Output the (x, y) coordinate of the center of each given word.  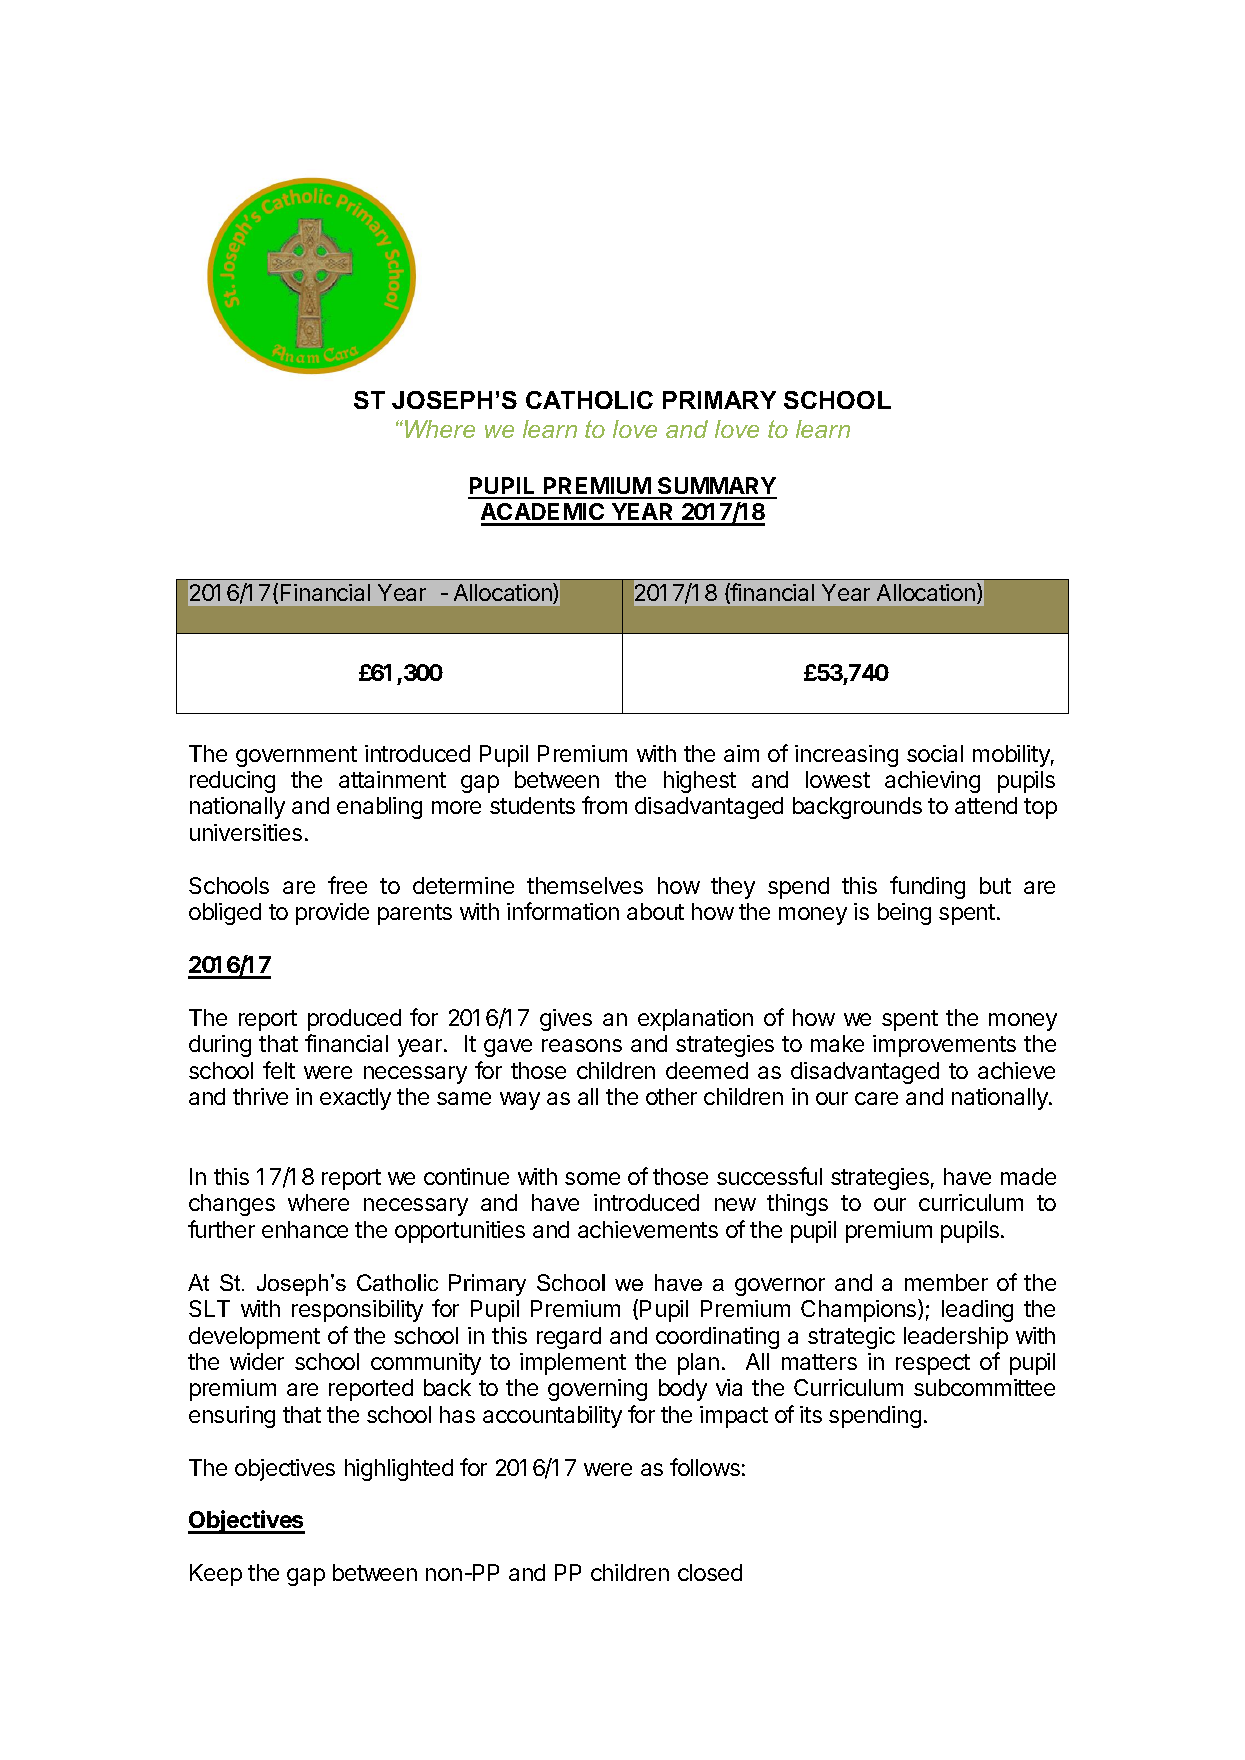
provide (332, 914)
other (671, 1096)
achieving (932, 782)
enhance (305, 1229)
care (876, 1098)
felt (279, 1070)
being (904, 914)
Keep (216, 1575)
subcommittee (984, 1387)
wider (257, 1361)
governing (597, 1390)
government (296, 756)
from (604, 805)
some (592, 1178)
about (655, 911)
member (946, 1282)
